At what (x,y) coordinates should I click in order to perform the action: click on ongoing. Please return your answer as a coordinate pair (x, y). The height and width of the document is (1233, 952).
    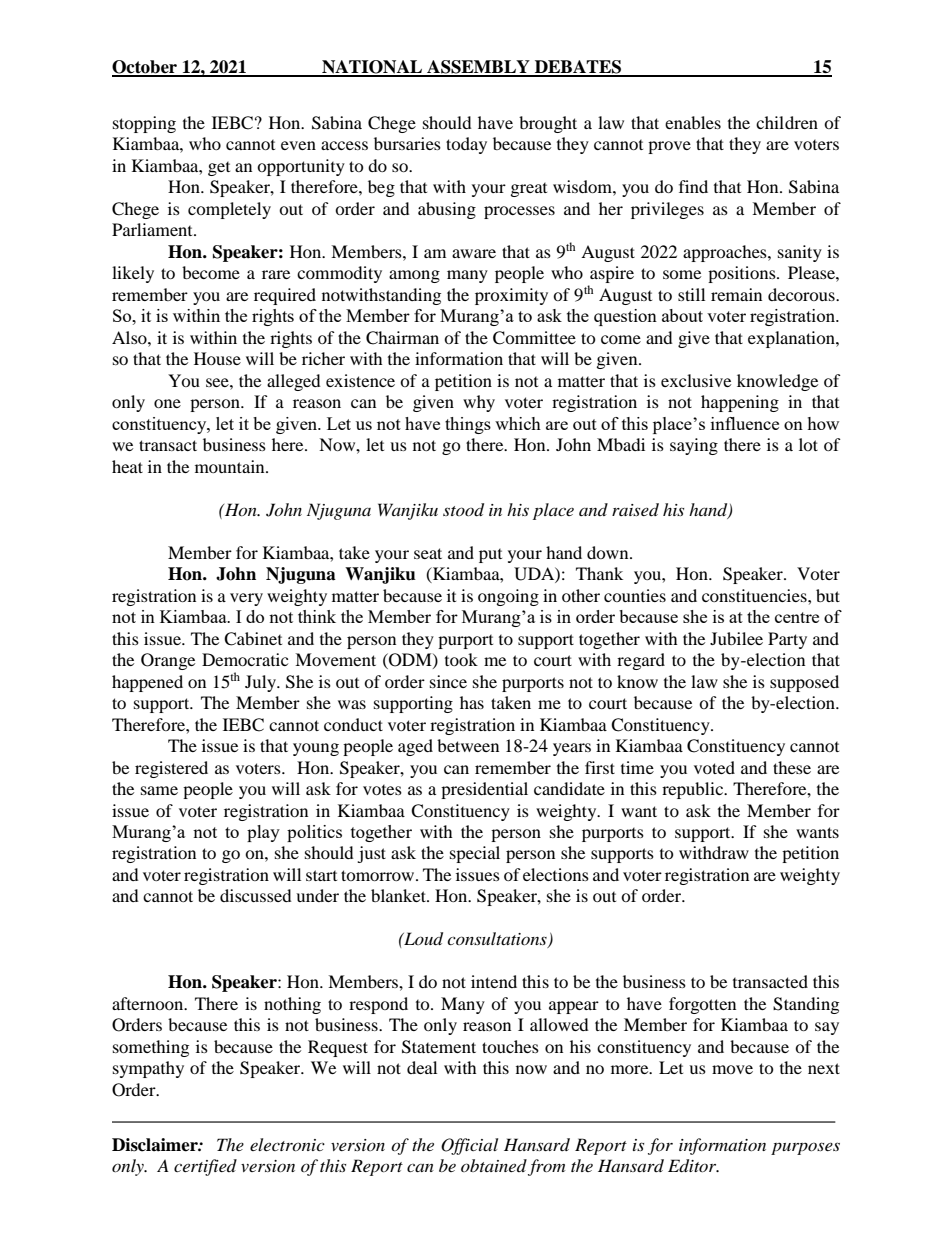
    Looking at the image, I should click on (508, 597).
